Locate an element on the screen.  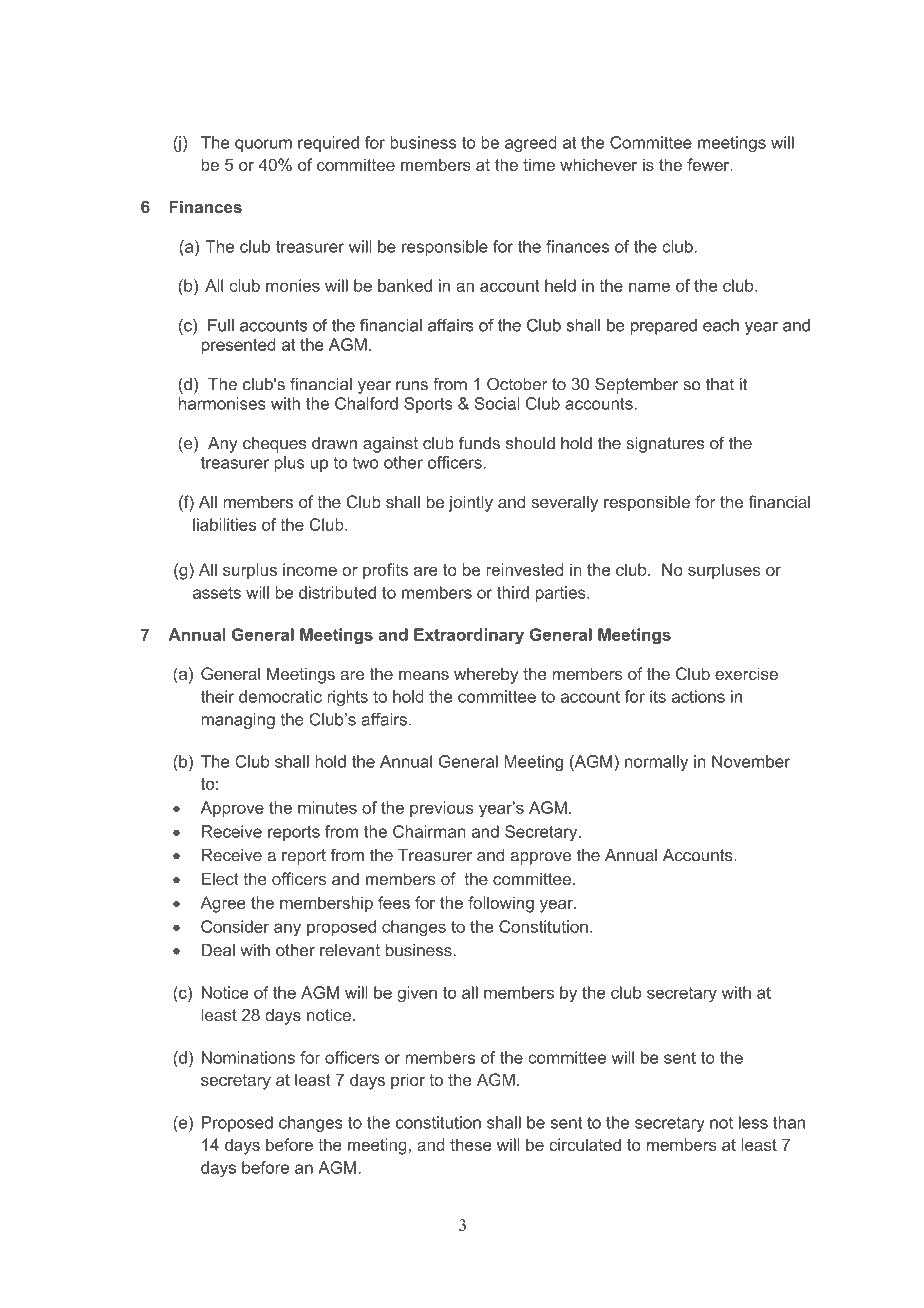
quorum is located at coordinates (263, 145).
